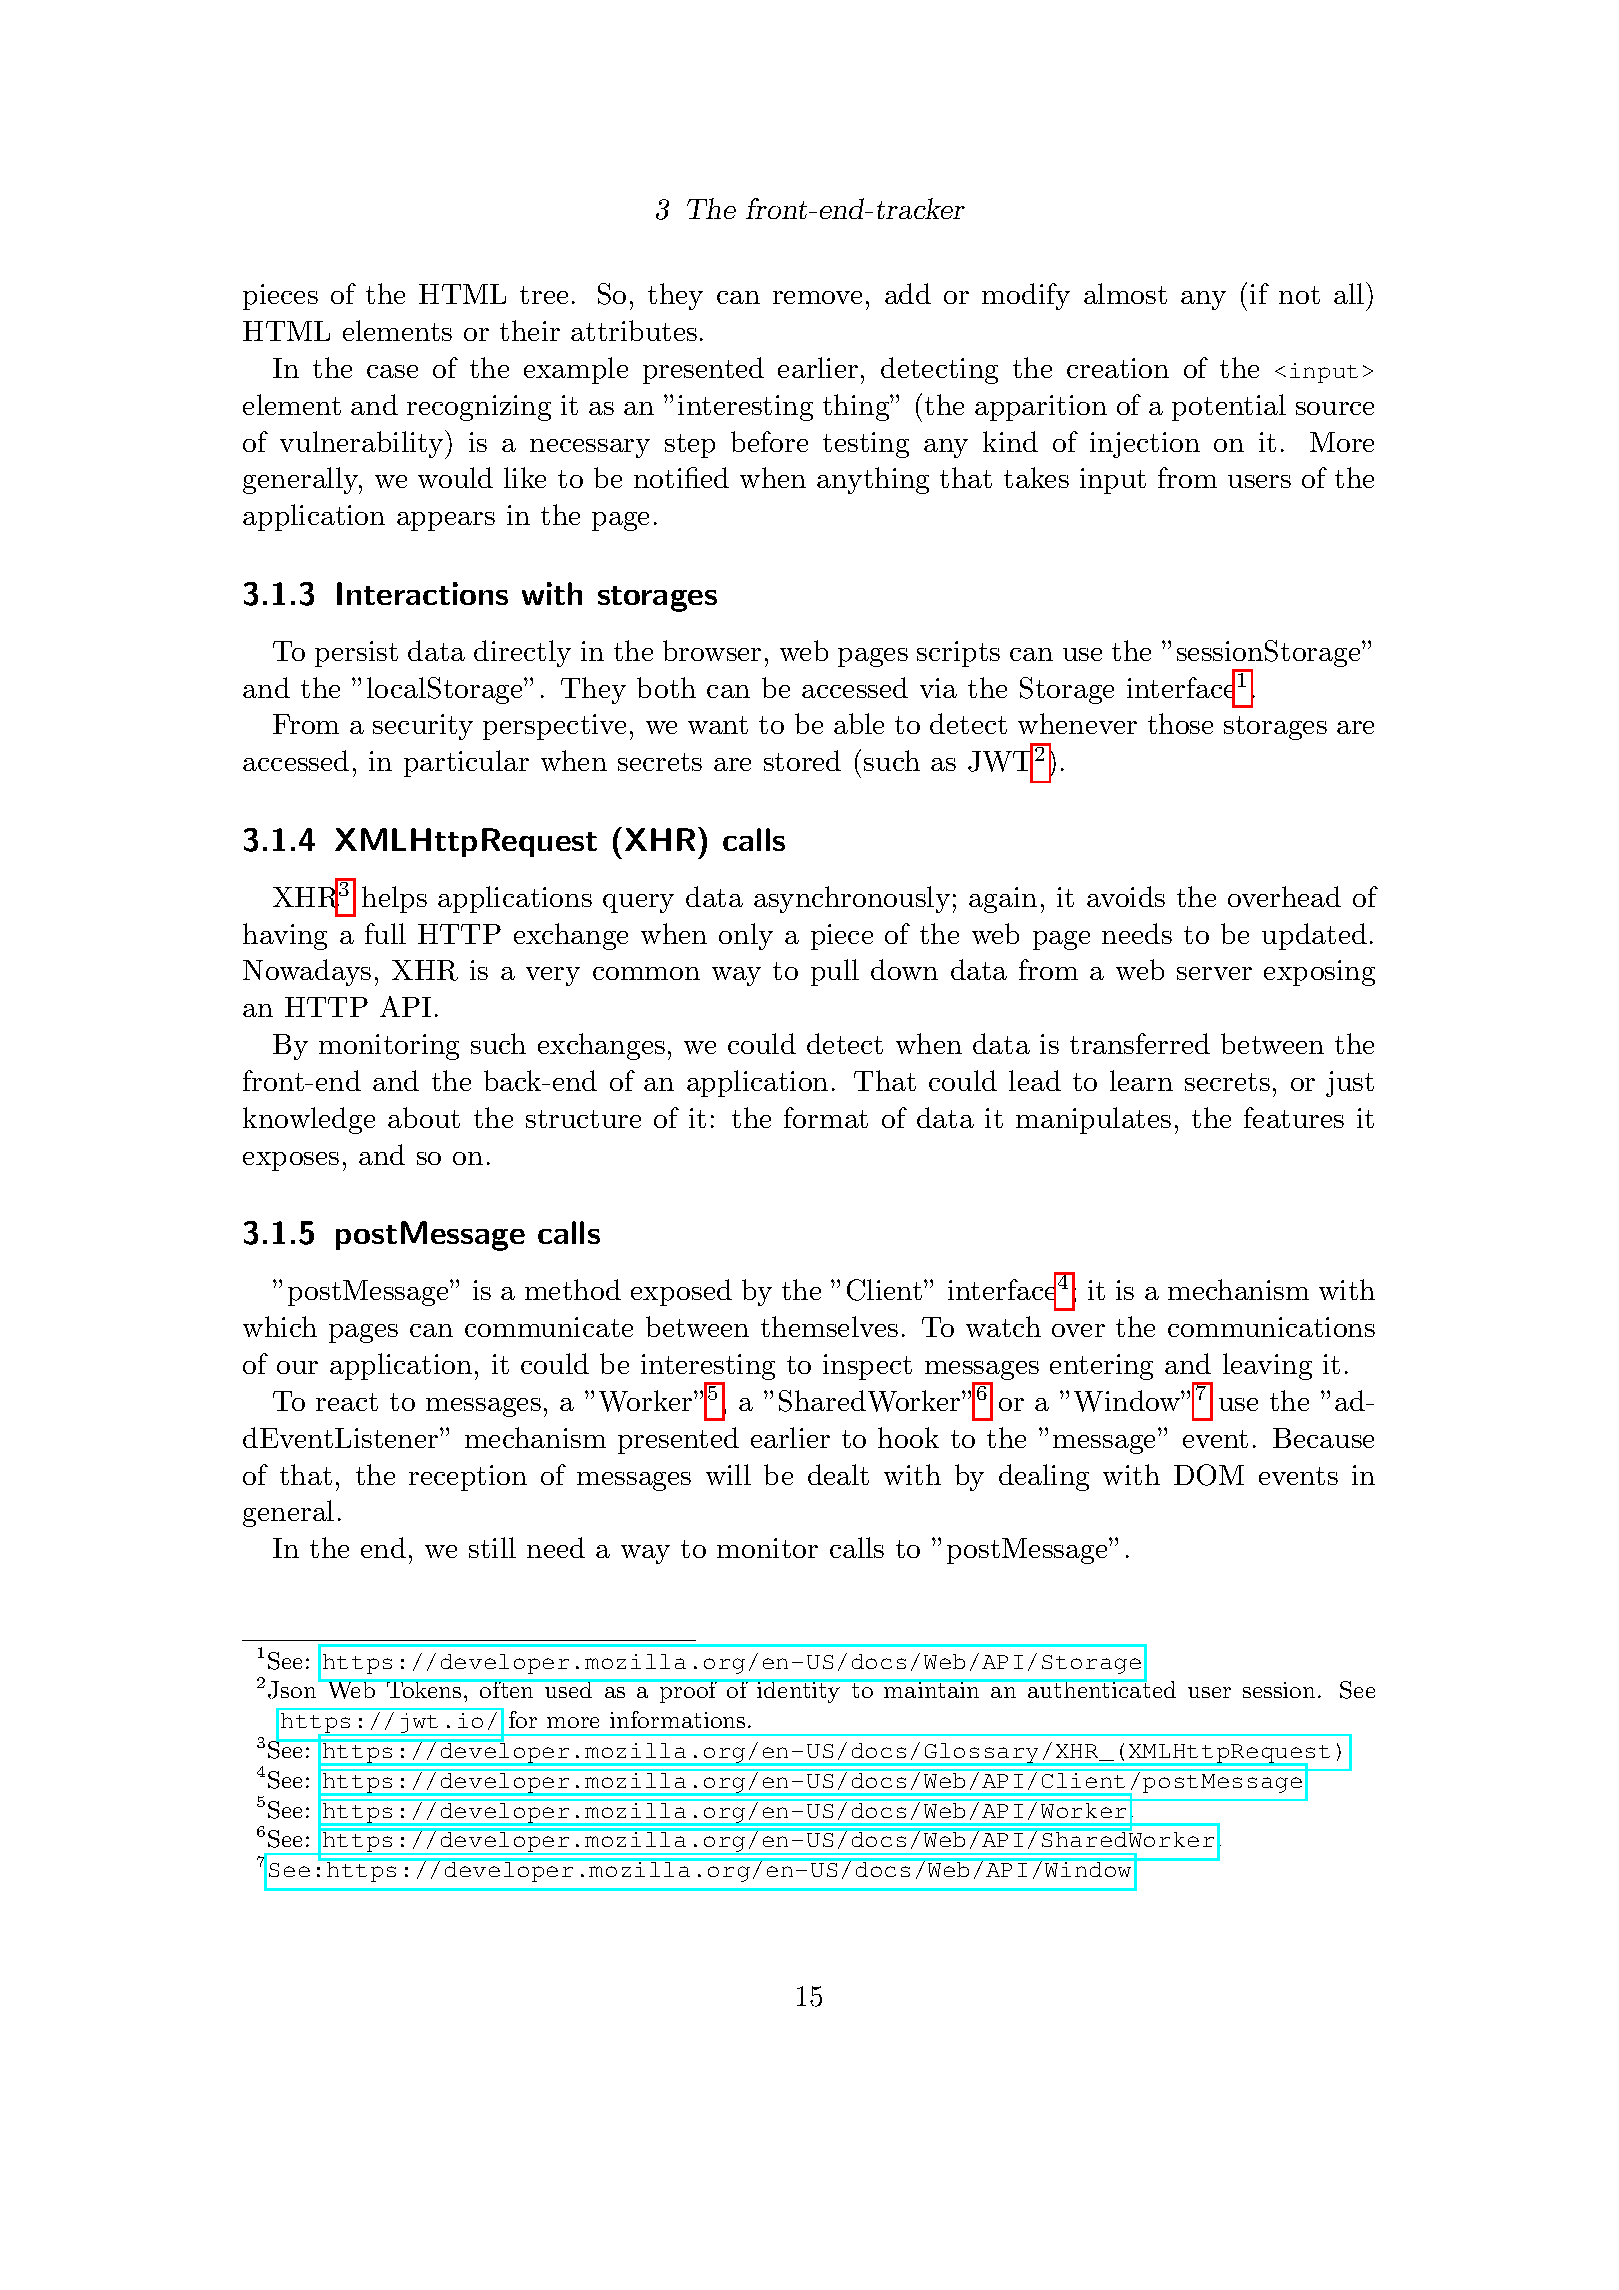 The image size is (1619, 2290). I want to click on those, so click(1180, 723).
